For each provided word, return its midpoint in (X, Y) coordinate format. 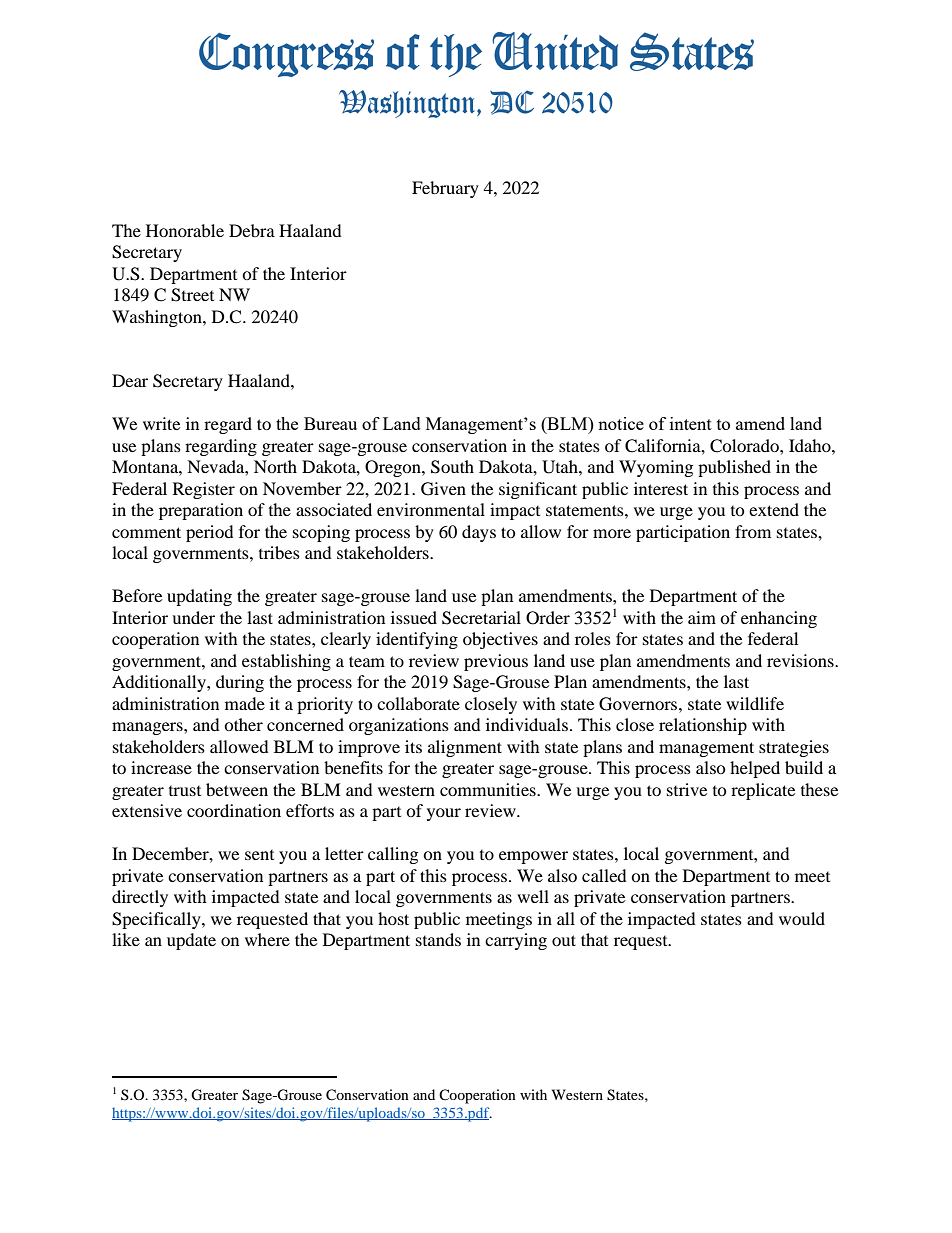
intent (691, 423)
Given (443, 489)
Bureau (330, 423)
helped (755, 769)
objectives (500, 640)
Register (204, 490)
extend (774, 509)
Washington (158, 318)
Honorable (185, 230)
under (193, 617)
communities (489, 789)
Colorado (745, 446)
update (191, 941)
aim (702, 617)
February (445, 189)
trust (185, 791)
